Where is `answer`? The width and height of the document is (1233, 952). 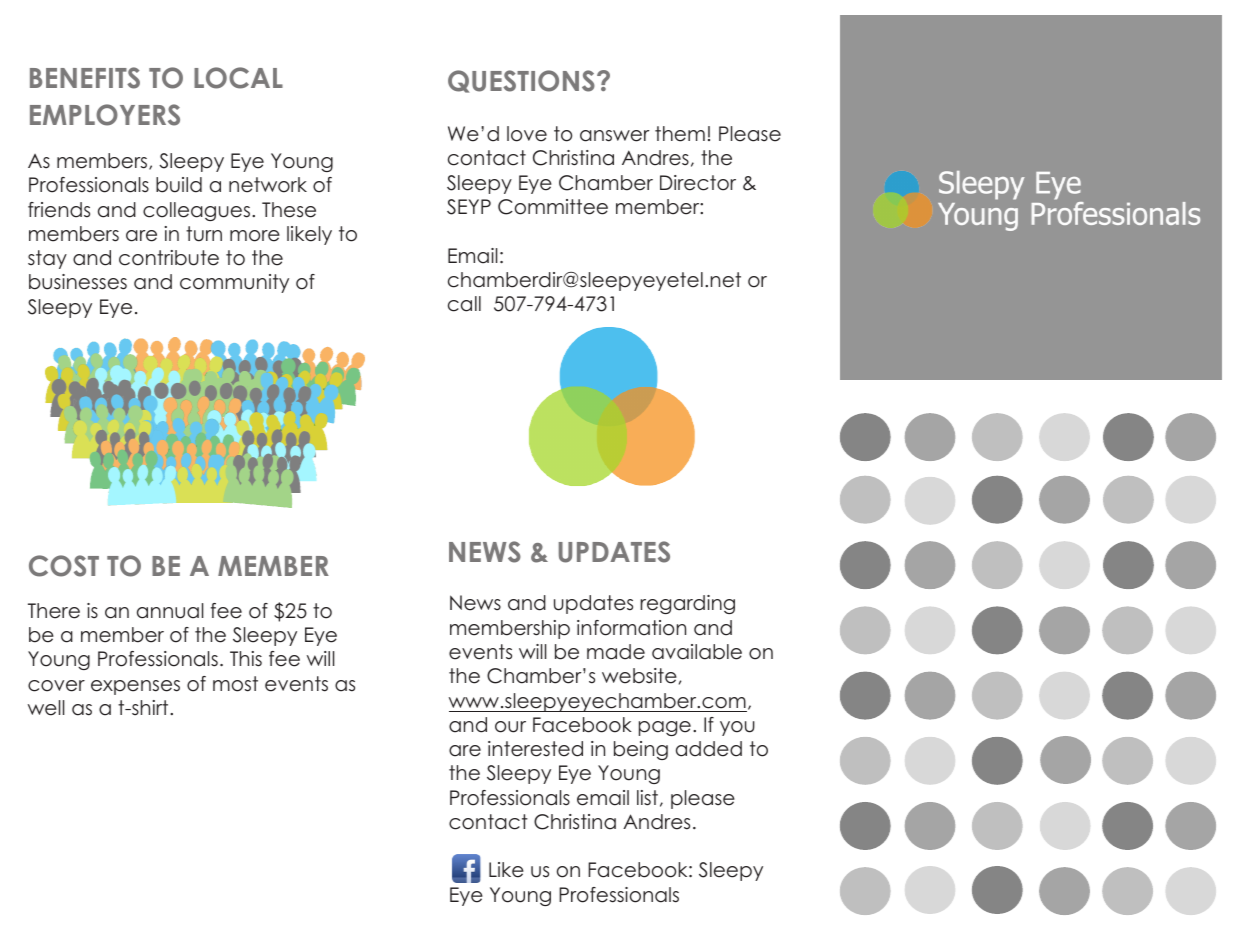 answer is located at coordinates (614, 136).
